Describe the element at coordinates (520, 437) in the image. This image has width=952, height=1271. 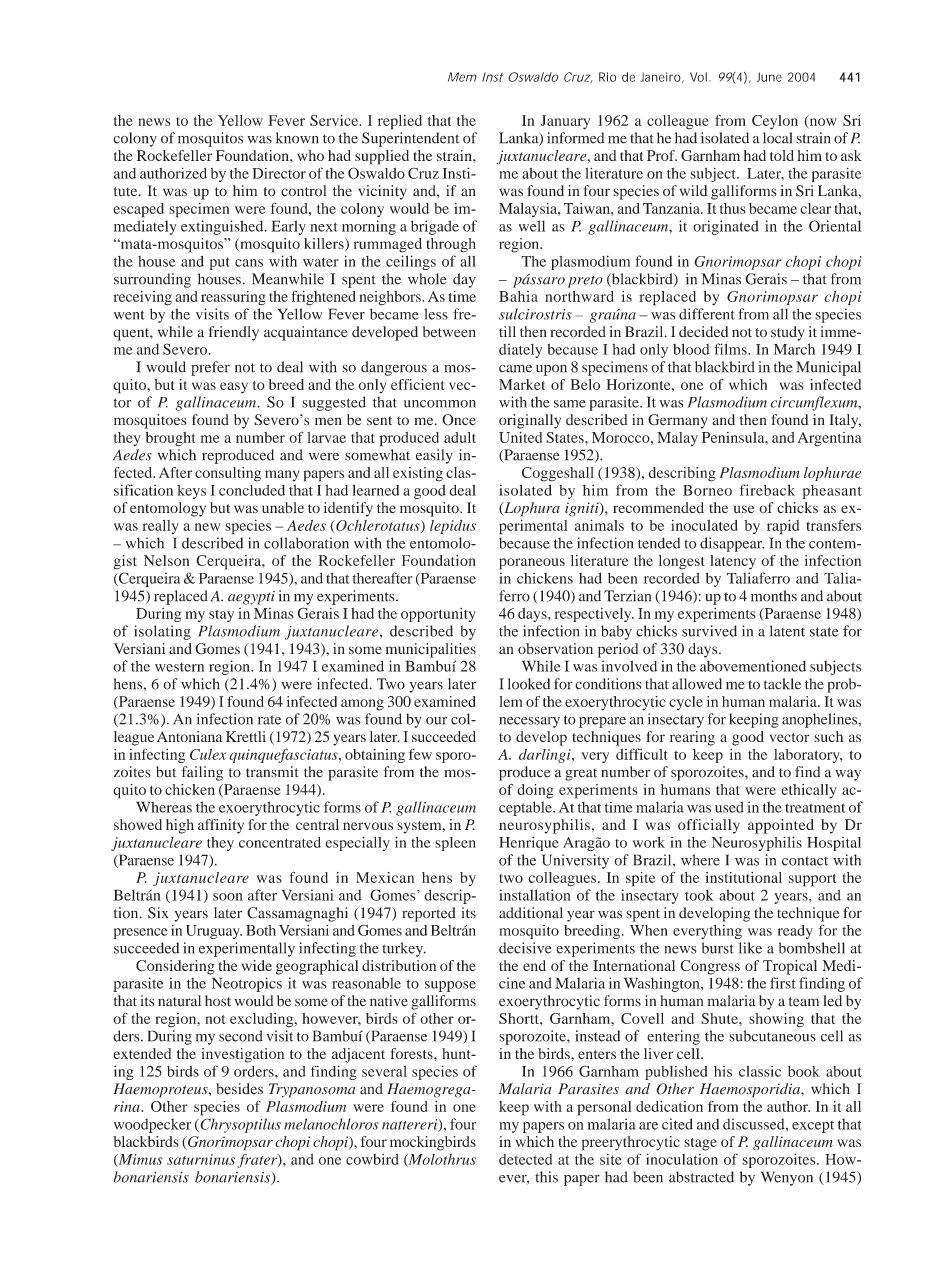
I see `United` at that location.
